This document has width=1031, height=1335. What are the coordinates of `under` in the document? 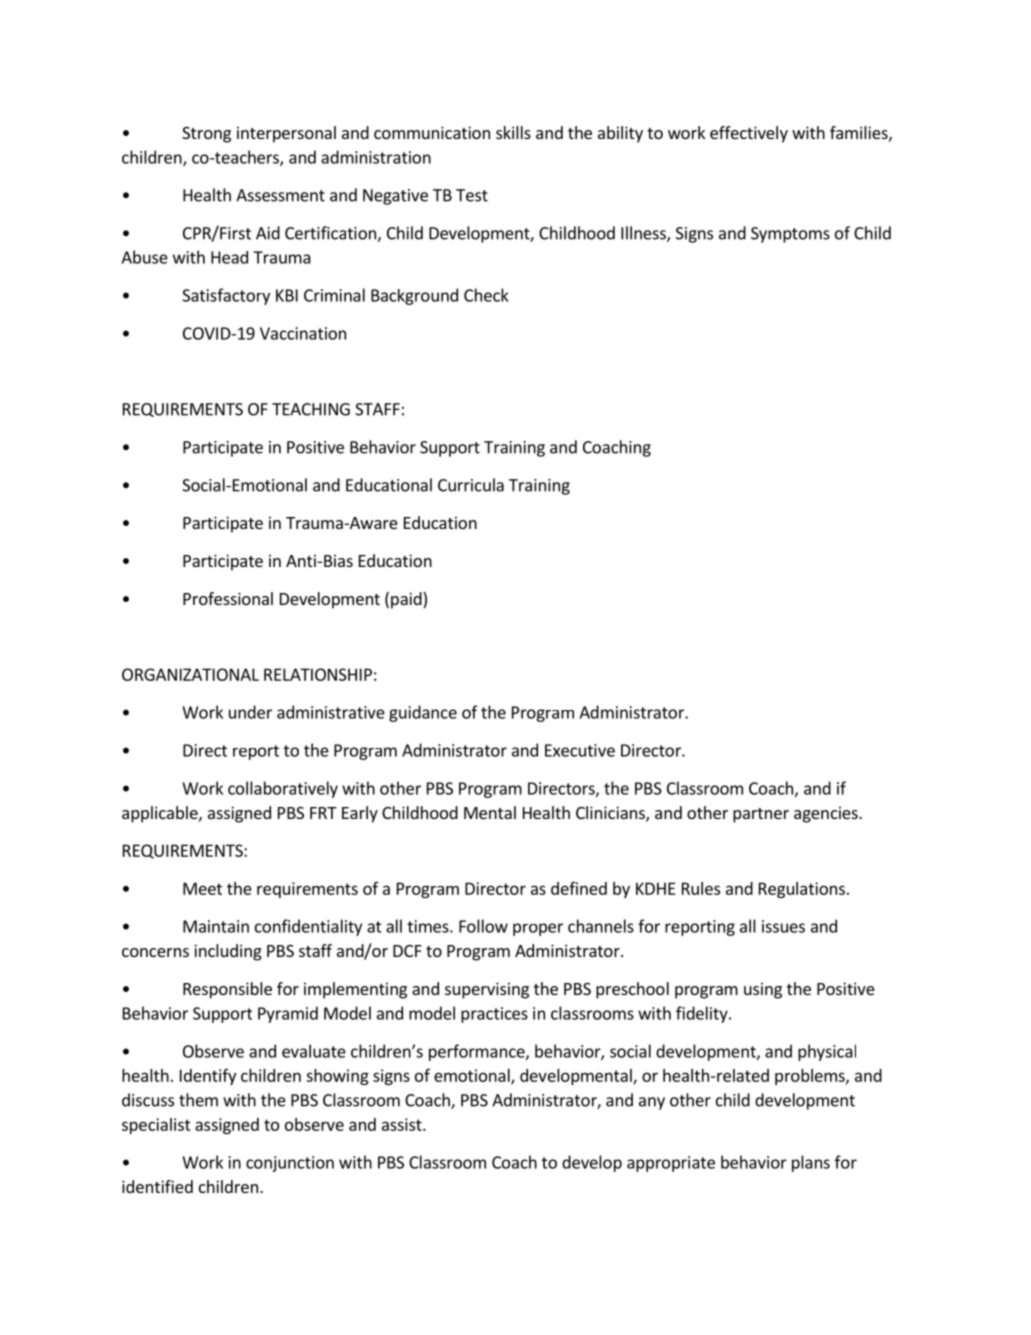 It's located at (250, 712).
